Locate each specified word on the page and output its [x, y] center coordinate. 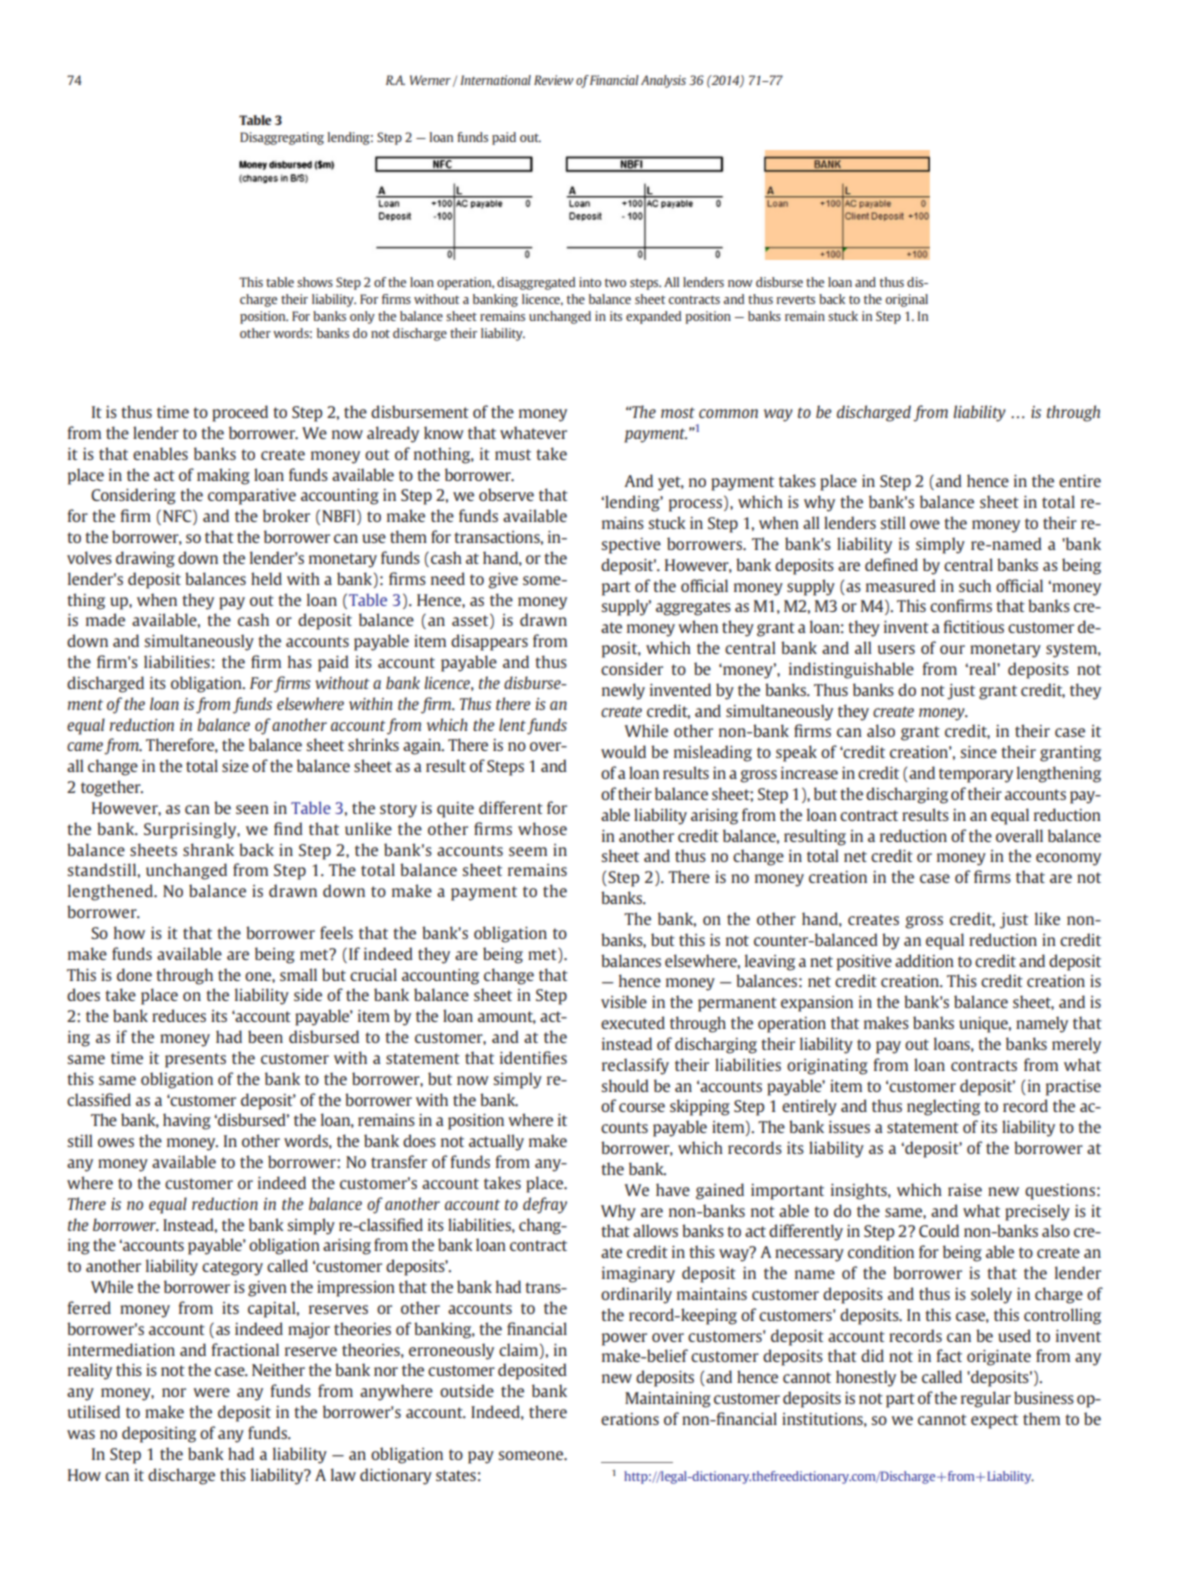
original [907, 300]
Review [554, 80]
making [223, 476]
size [235, 766]
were [211, 1392]
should [625, 1085]
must [513, 454]
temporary [976, 775]
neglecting [943, 1107]
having [187, 1121]
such [975, 585]
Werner [430, 80]
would [623, 751]
